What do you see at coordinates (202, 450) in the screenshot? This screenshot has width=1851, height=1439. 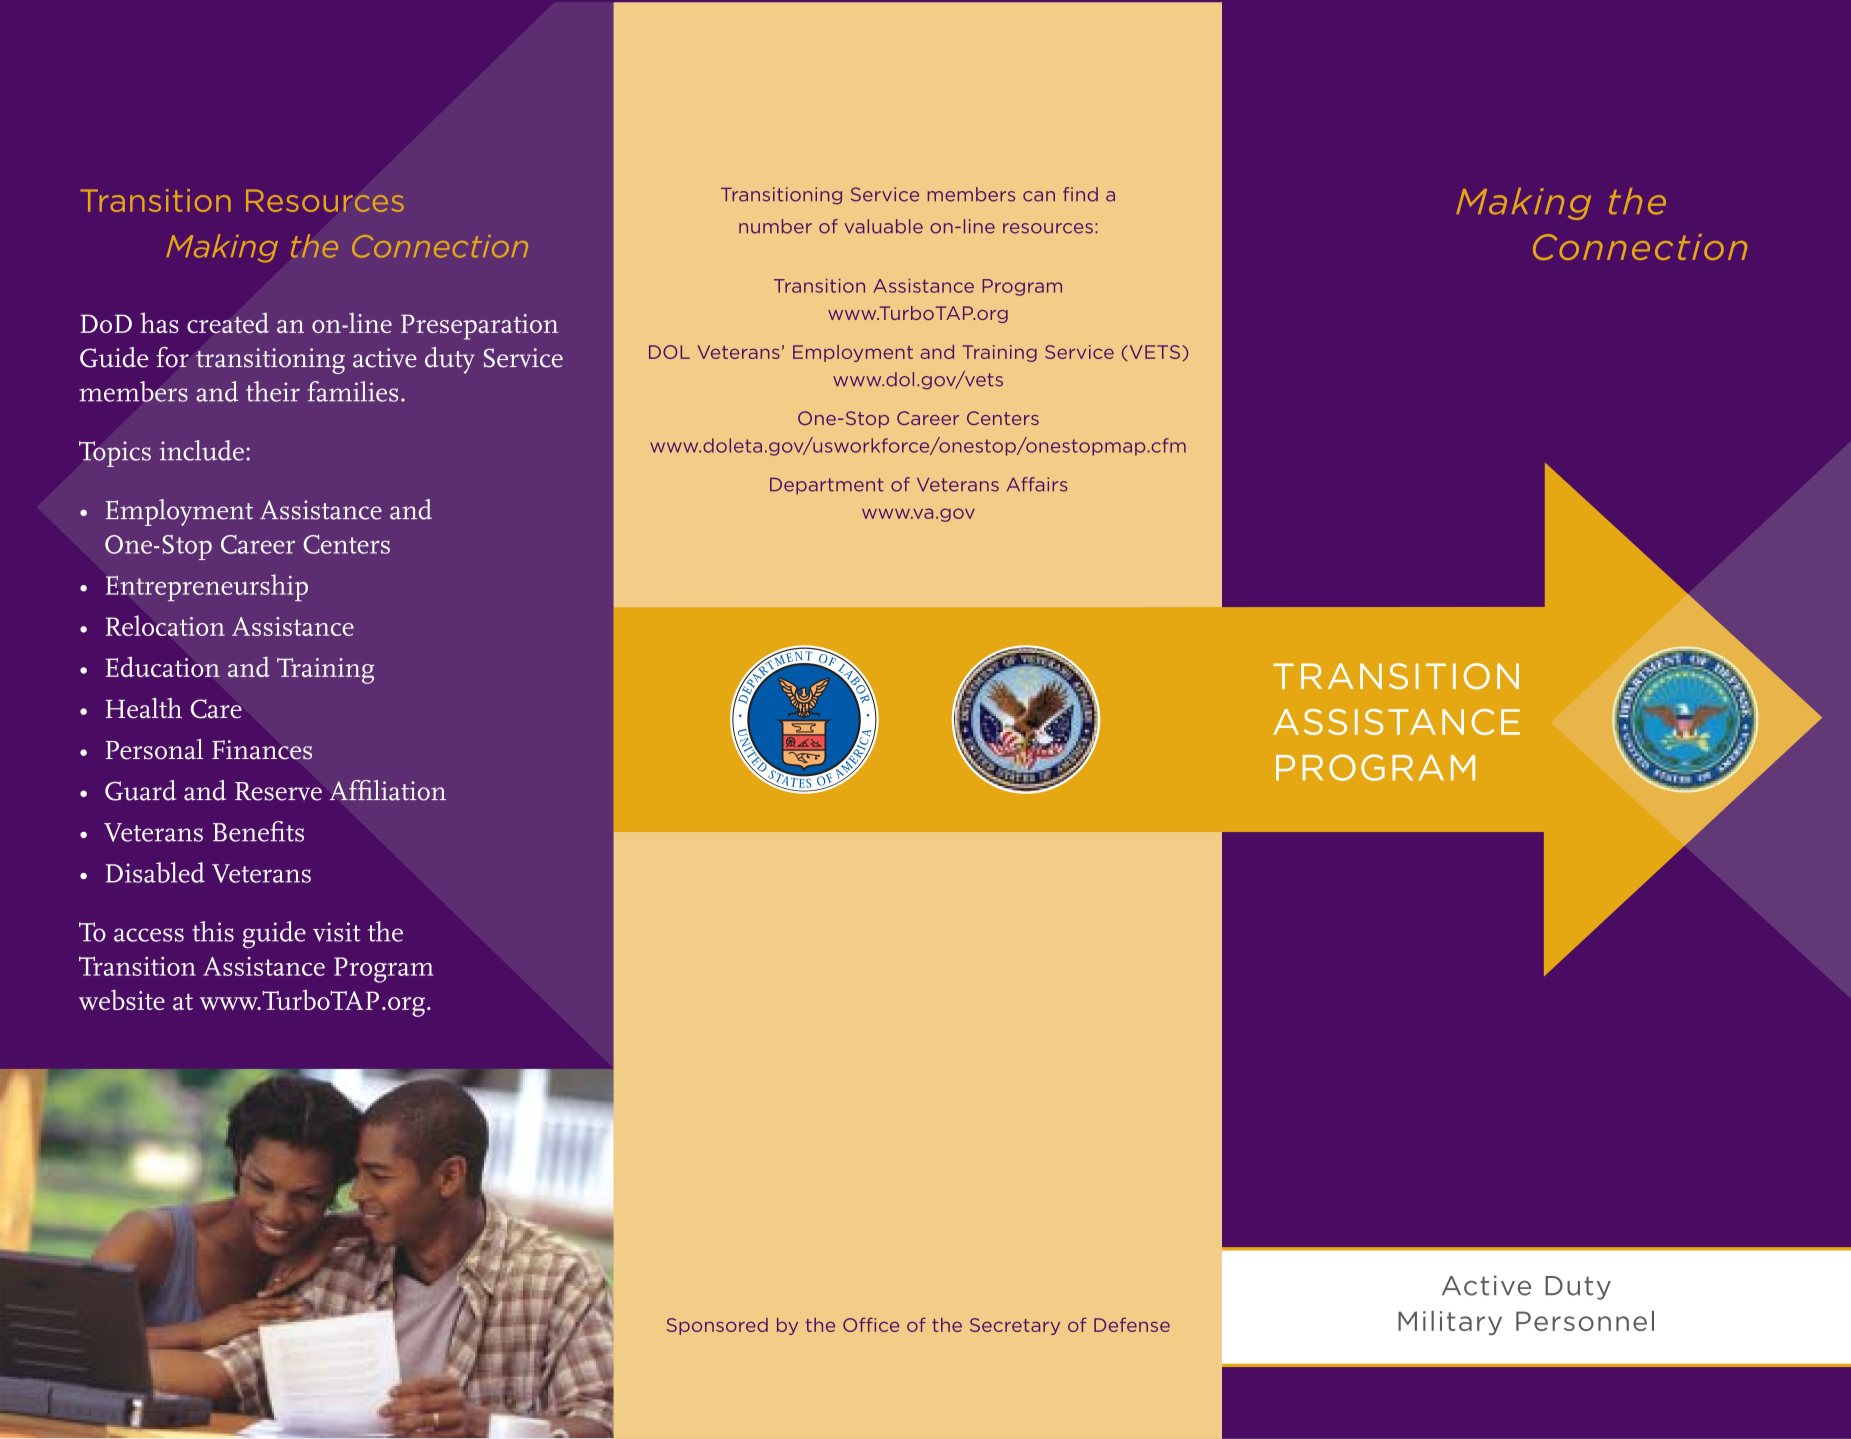 I see `include` at bounding box center [202, 450].
